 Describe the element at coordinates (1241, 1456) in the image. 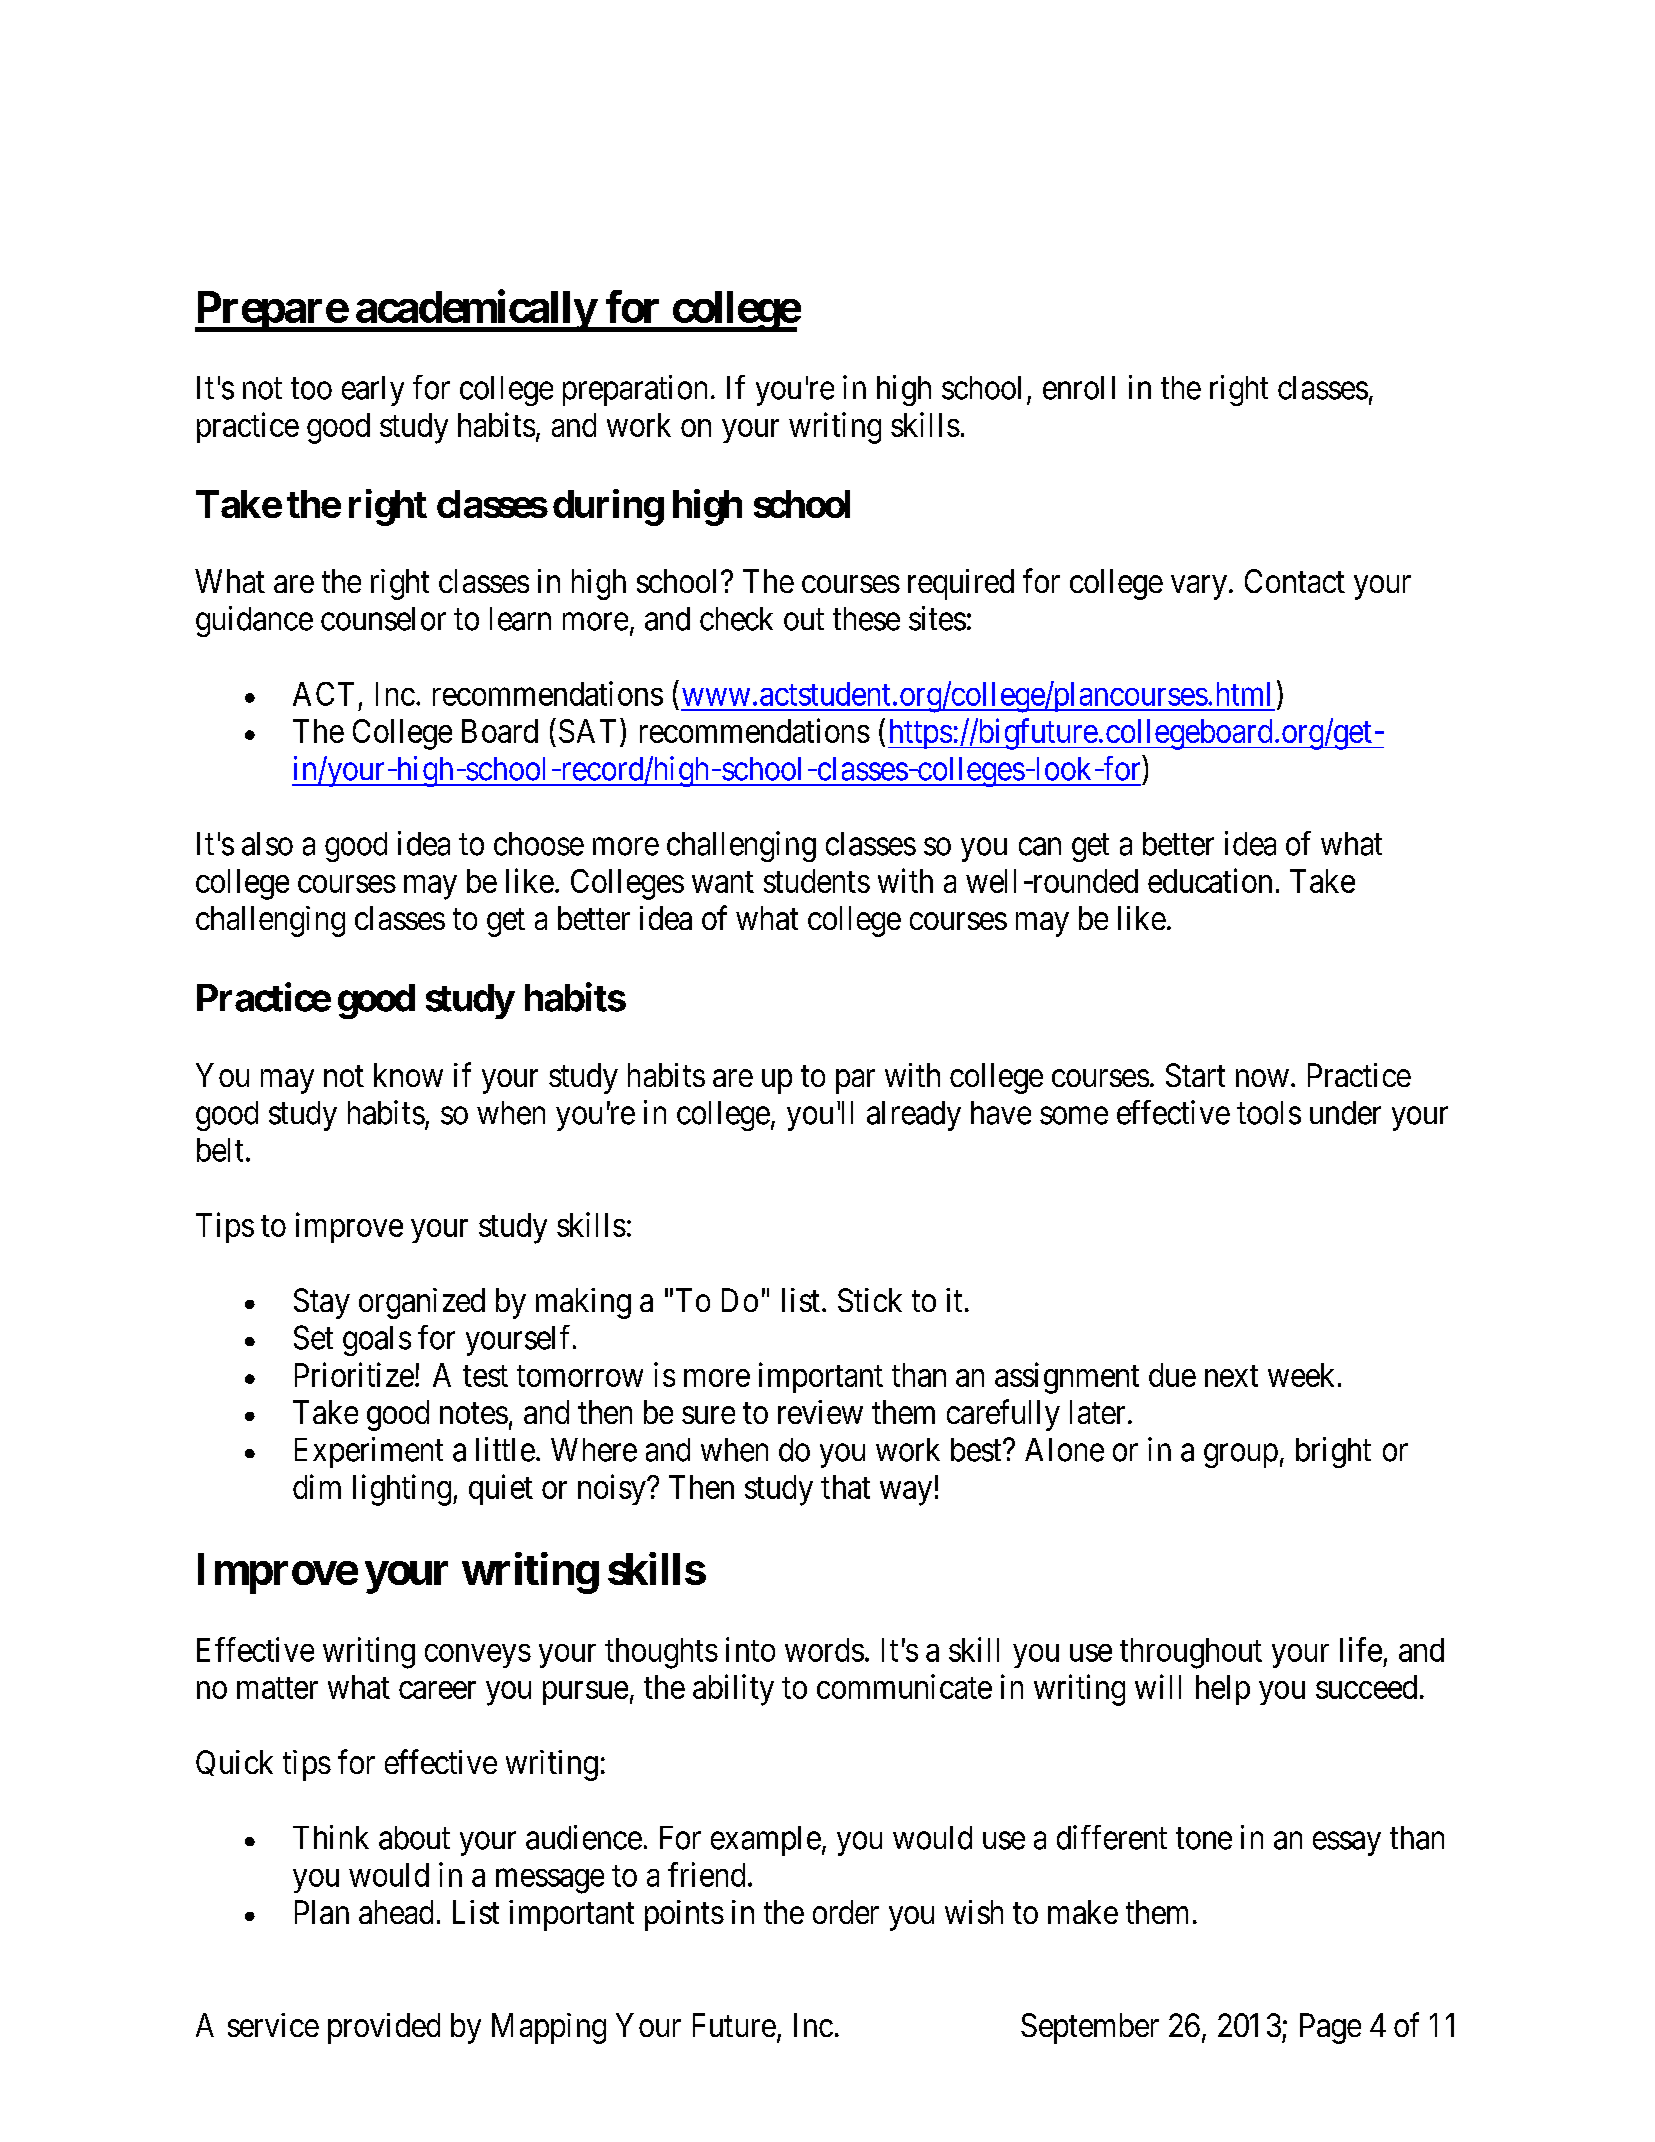

I see `group` at that location.
